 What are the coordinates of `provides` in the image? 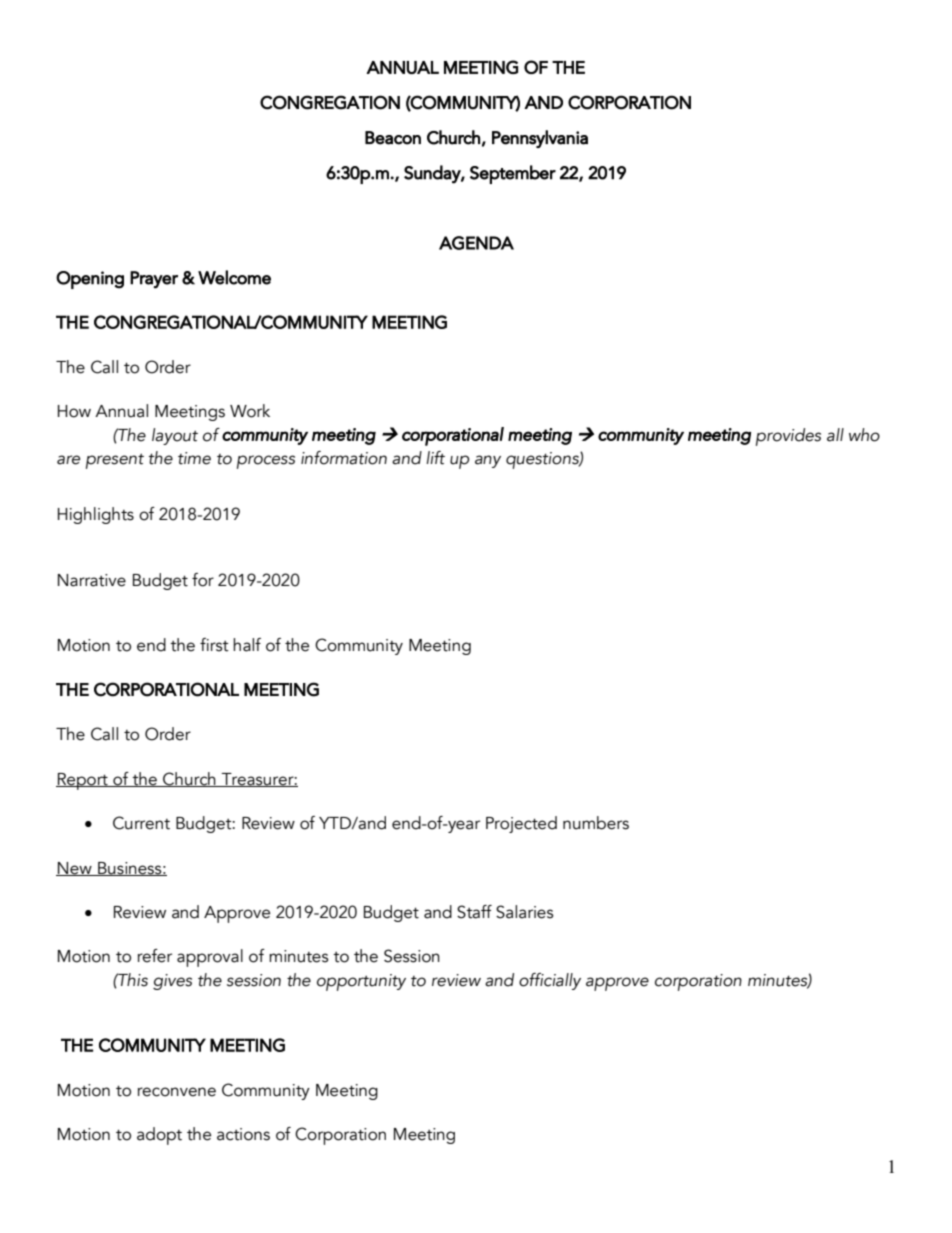 It's located at (788, 437).
